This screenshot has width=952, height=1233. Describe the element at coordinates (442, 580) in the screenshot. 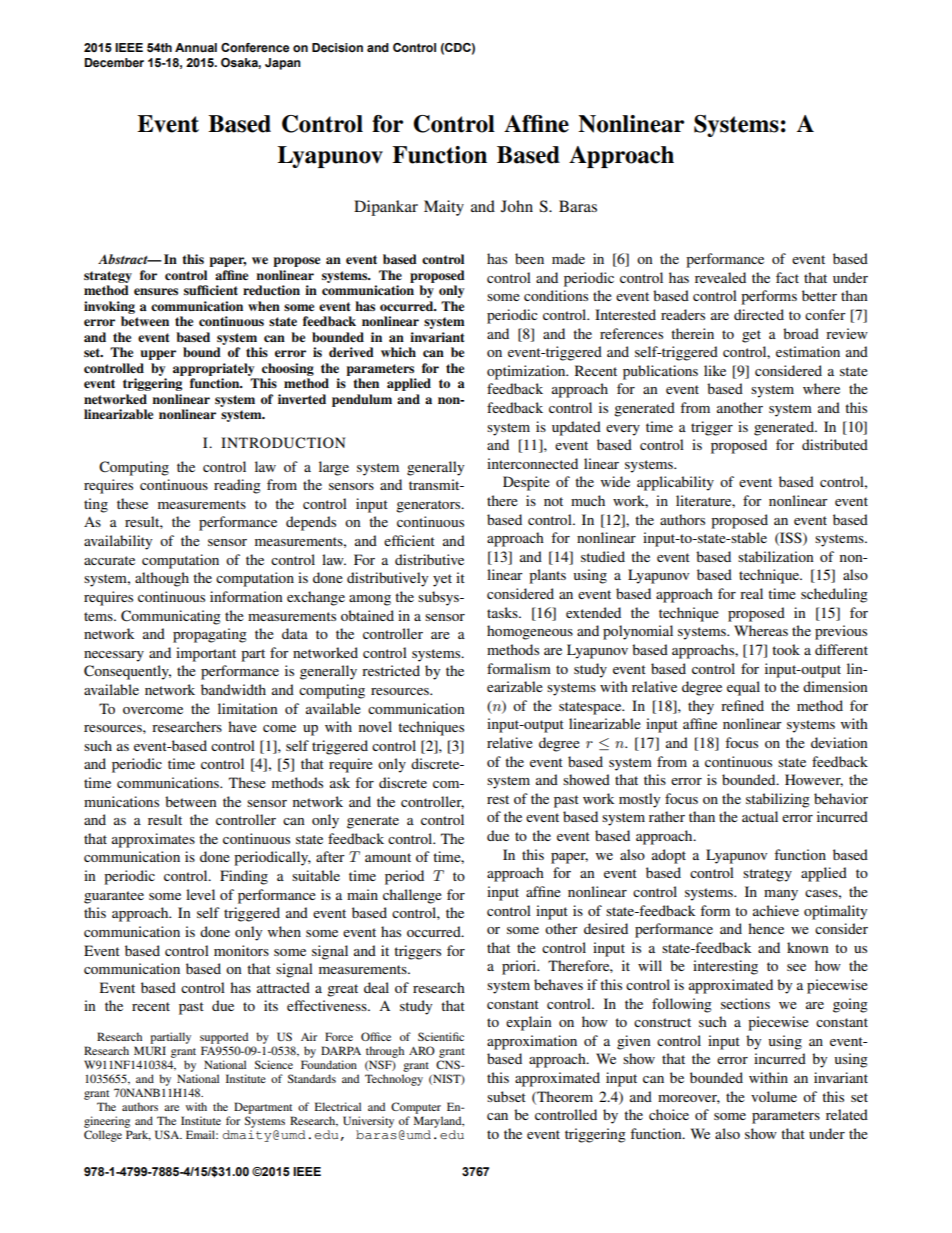

I see `yet` at that location.
